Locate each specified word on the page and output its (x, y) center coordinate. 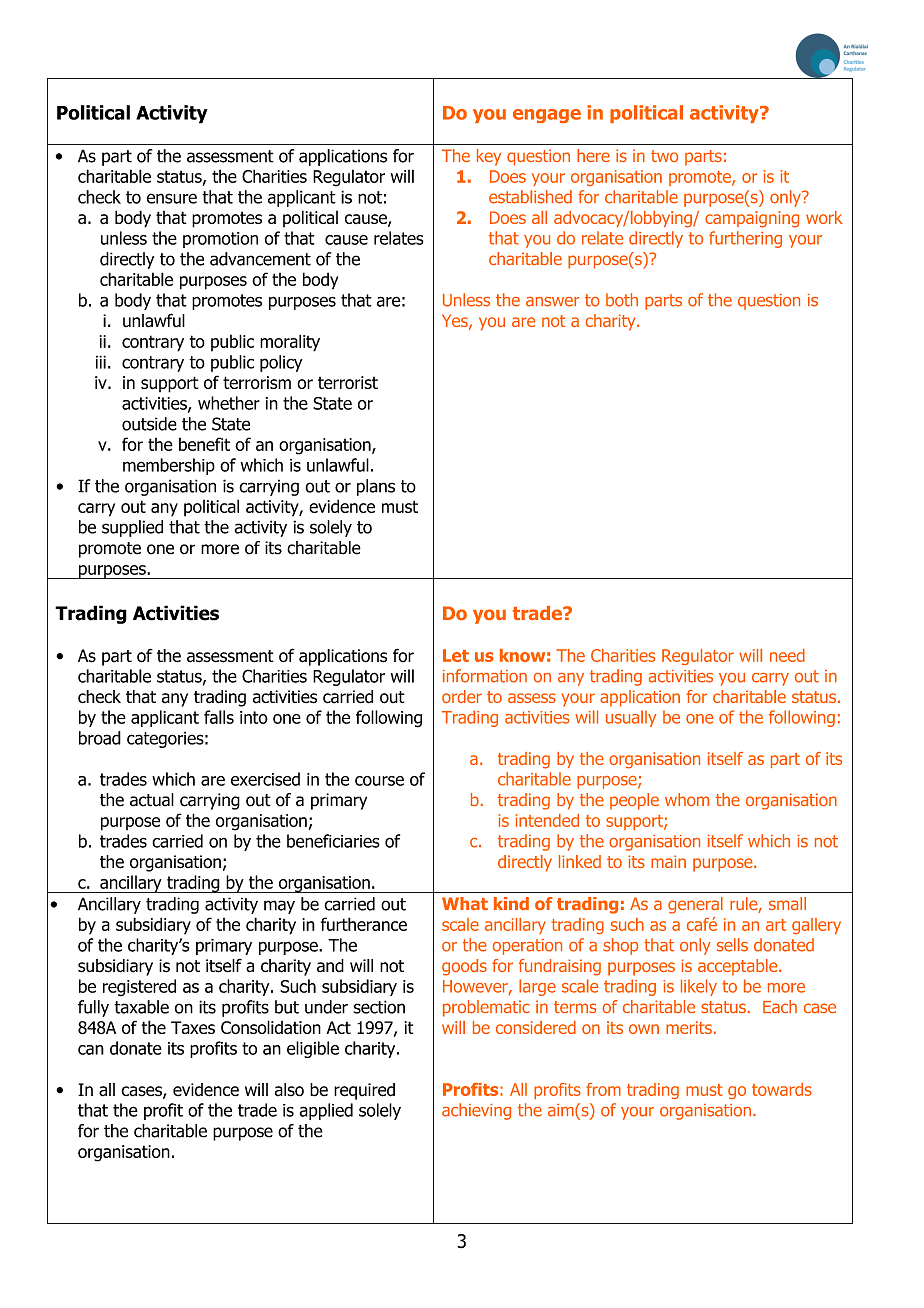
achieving (476, 1111)
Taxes (193, 1027)
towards (782, 1089)
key (489, 157)
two (664, 156)
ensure (172, 198)
